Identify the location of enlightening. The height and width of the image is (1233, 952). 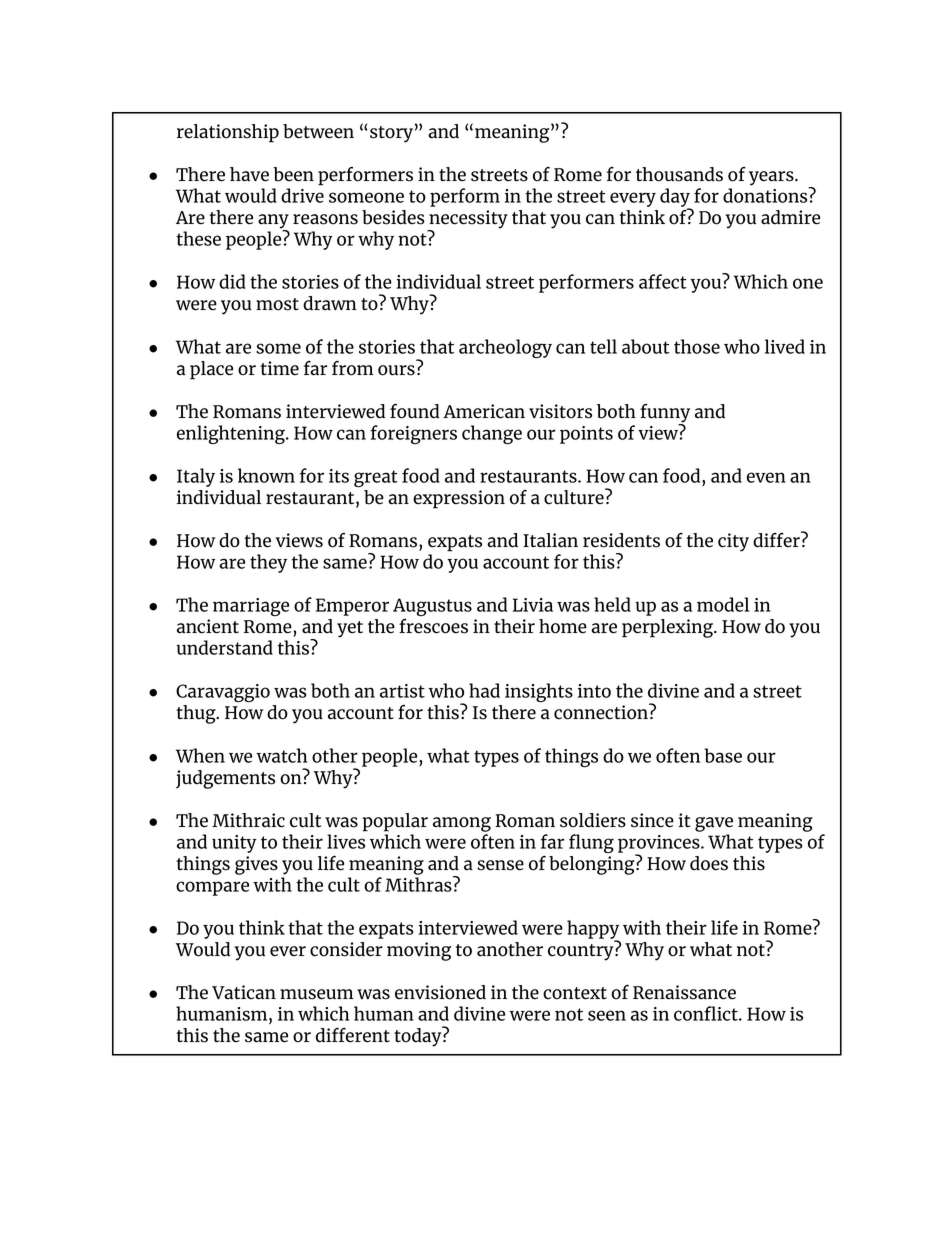
(232, 434).
